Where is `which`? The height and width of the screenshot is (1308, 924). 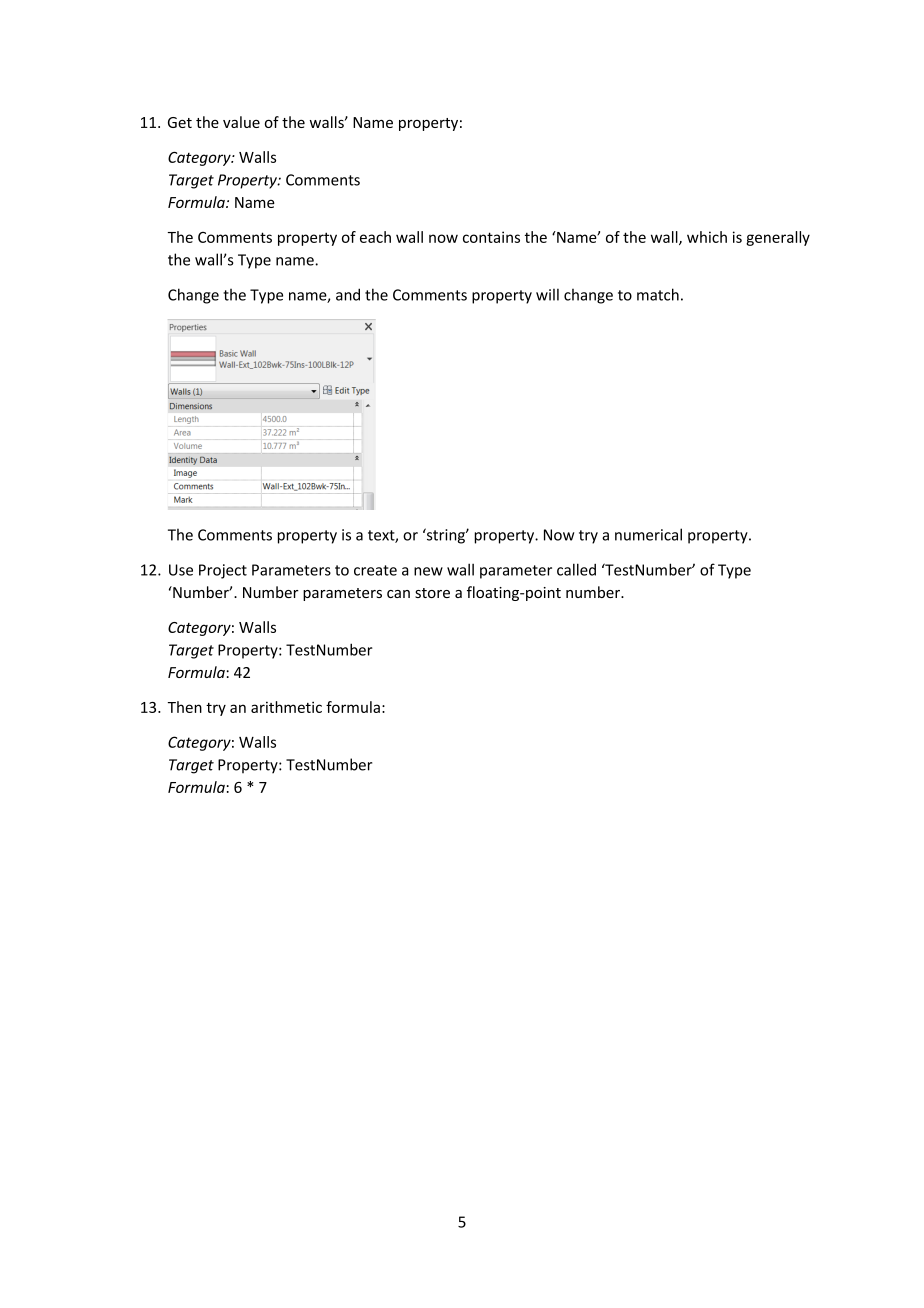
which is located at coordinates (707, 237).
